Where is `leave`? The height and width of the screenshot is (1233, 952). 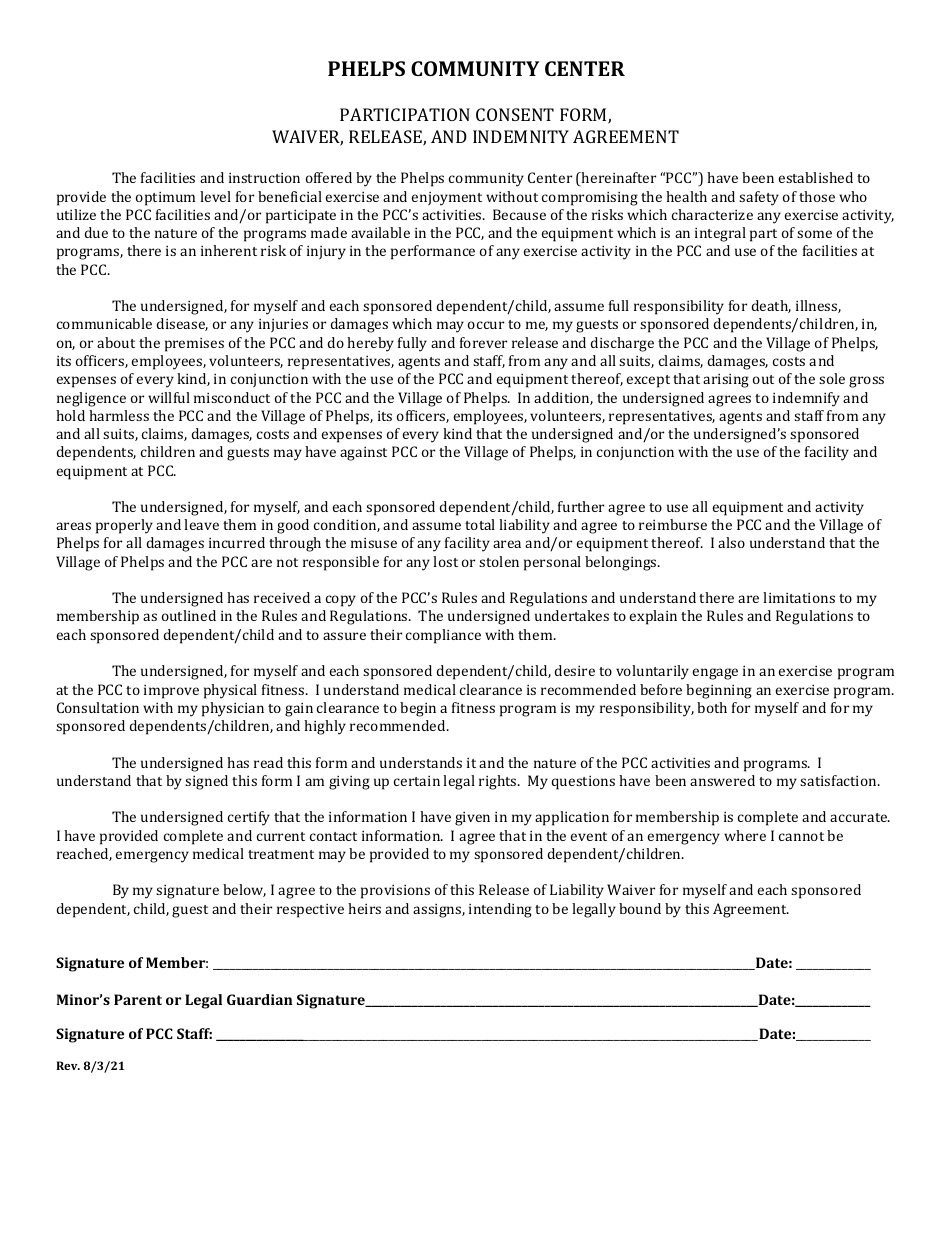
leave is located at coordinates (201, 524).
